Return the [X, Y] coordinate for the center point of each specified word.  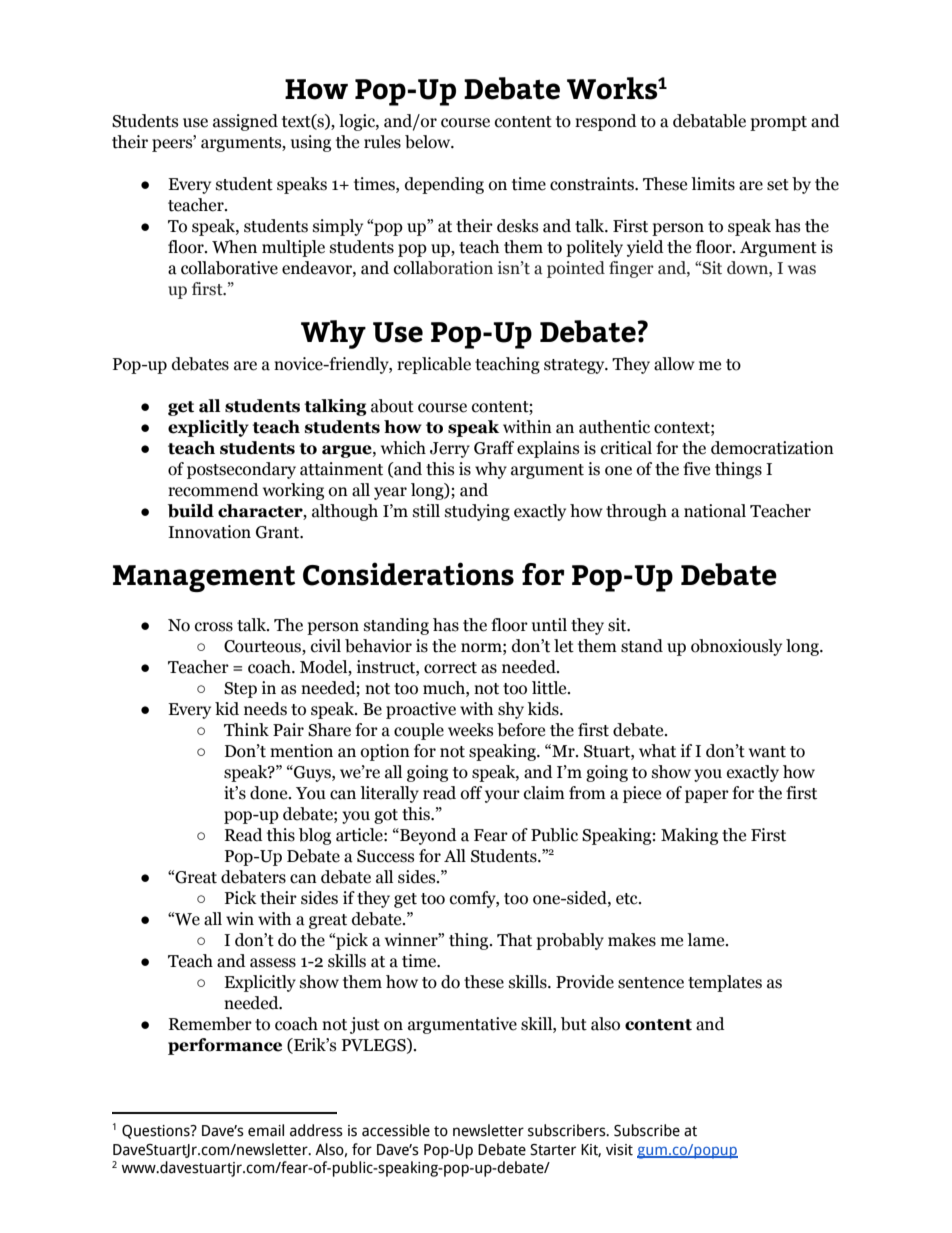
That [514, 940]
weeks [470, 730]
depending [444, 185]
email [266, 1130]
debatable [709, 121]
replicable [434, 365]
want [767, 752]
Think [246, 729]
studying [477, 512]
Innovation [209, 532]
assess [273, 963]
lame [707, 940]
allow [674, 364]
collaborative [229, 268]
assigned [245, 122]
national [715, 511]
